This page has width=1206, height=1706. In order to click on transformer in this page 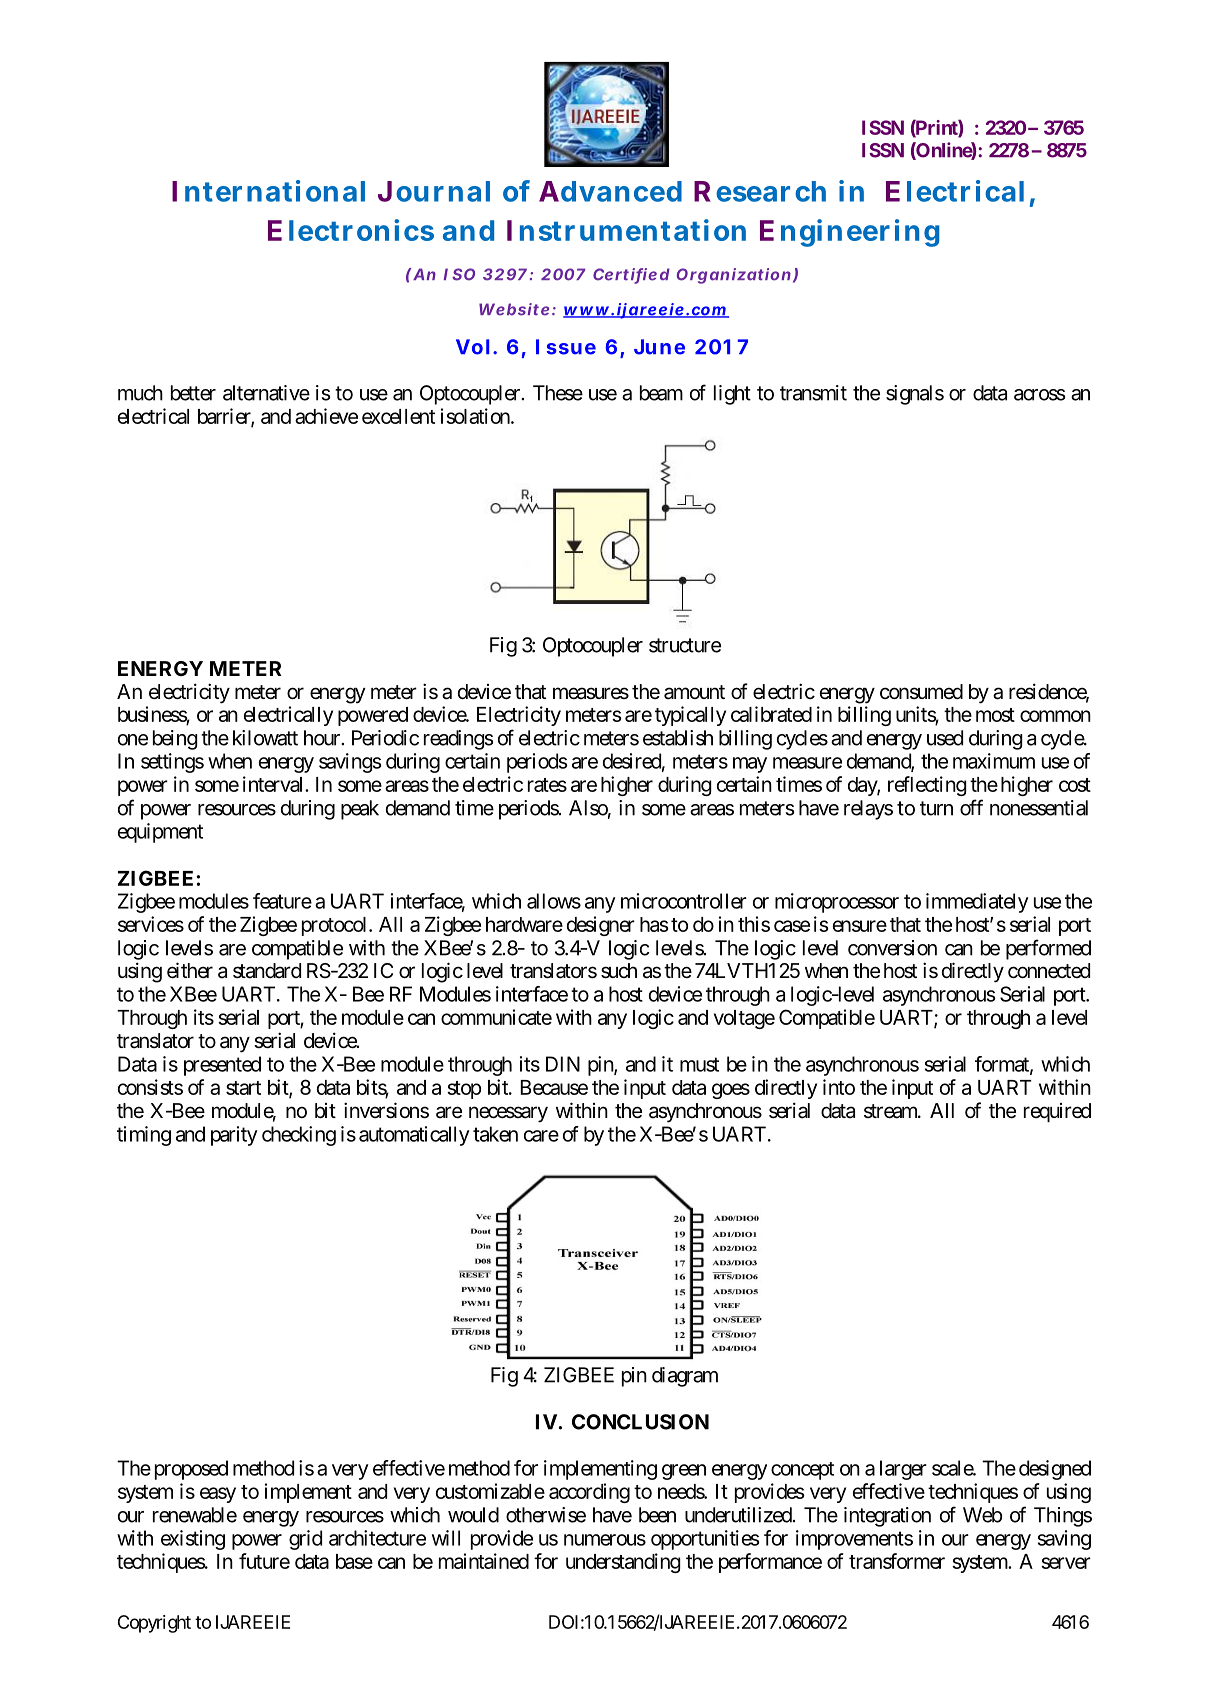, I will do `click(897, 1561)`.
